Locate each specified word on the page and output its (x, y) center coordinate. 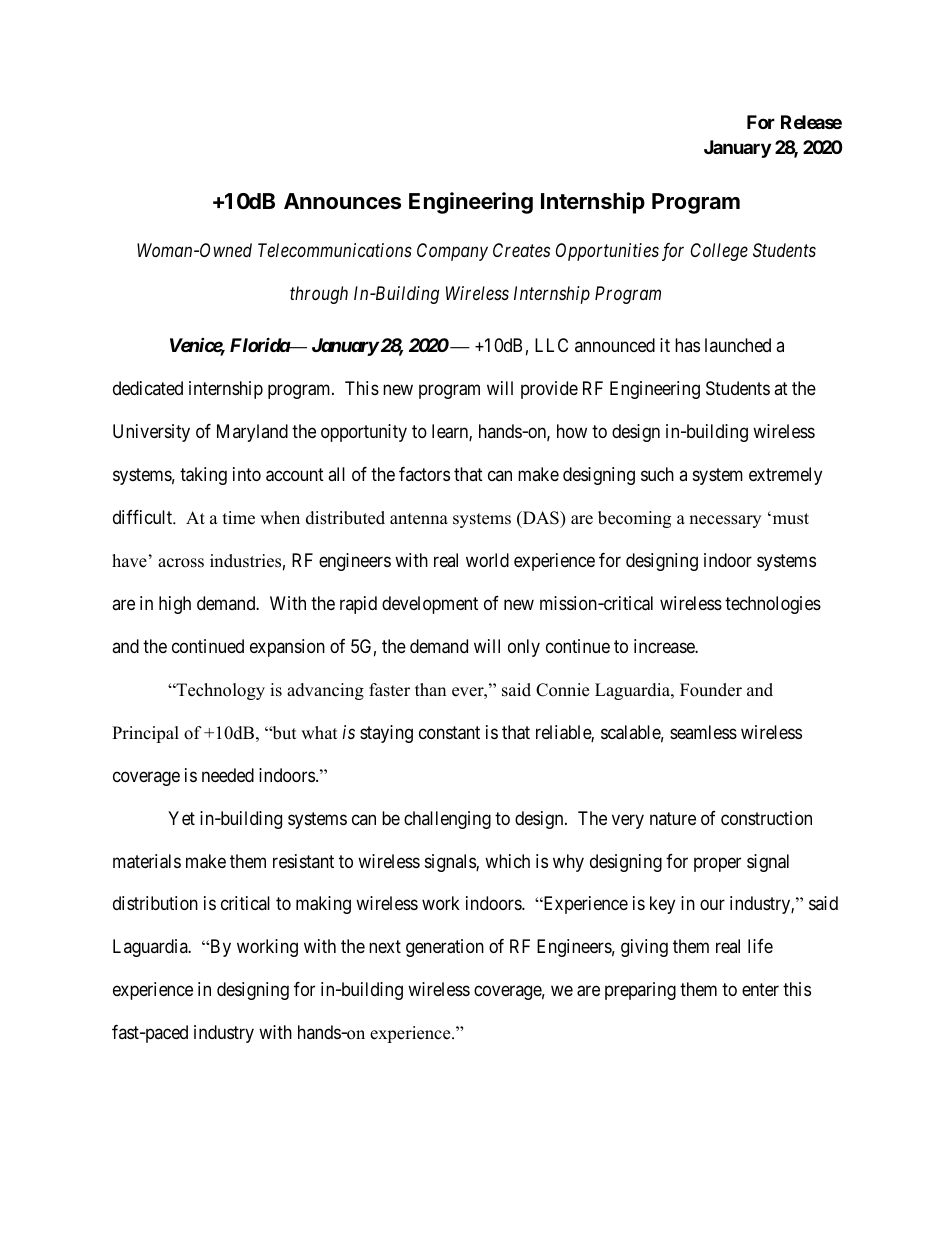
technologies (773, 605)
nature (673, 818)
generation (445, 948)
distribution (155, 903)
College (719, 252)
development (430, 605)
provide (549, 390)
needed (228, 775)
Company (452, 252)
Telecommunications (335, 250)
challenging (447, 820)
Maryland (252, 433)
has (687, 345)
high (175, 605)
